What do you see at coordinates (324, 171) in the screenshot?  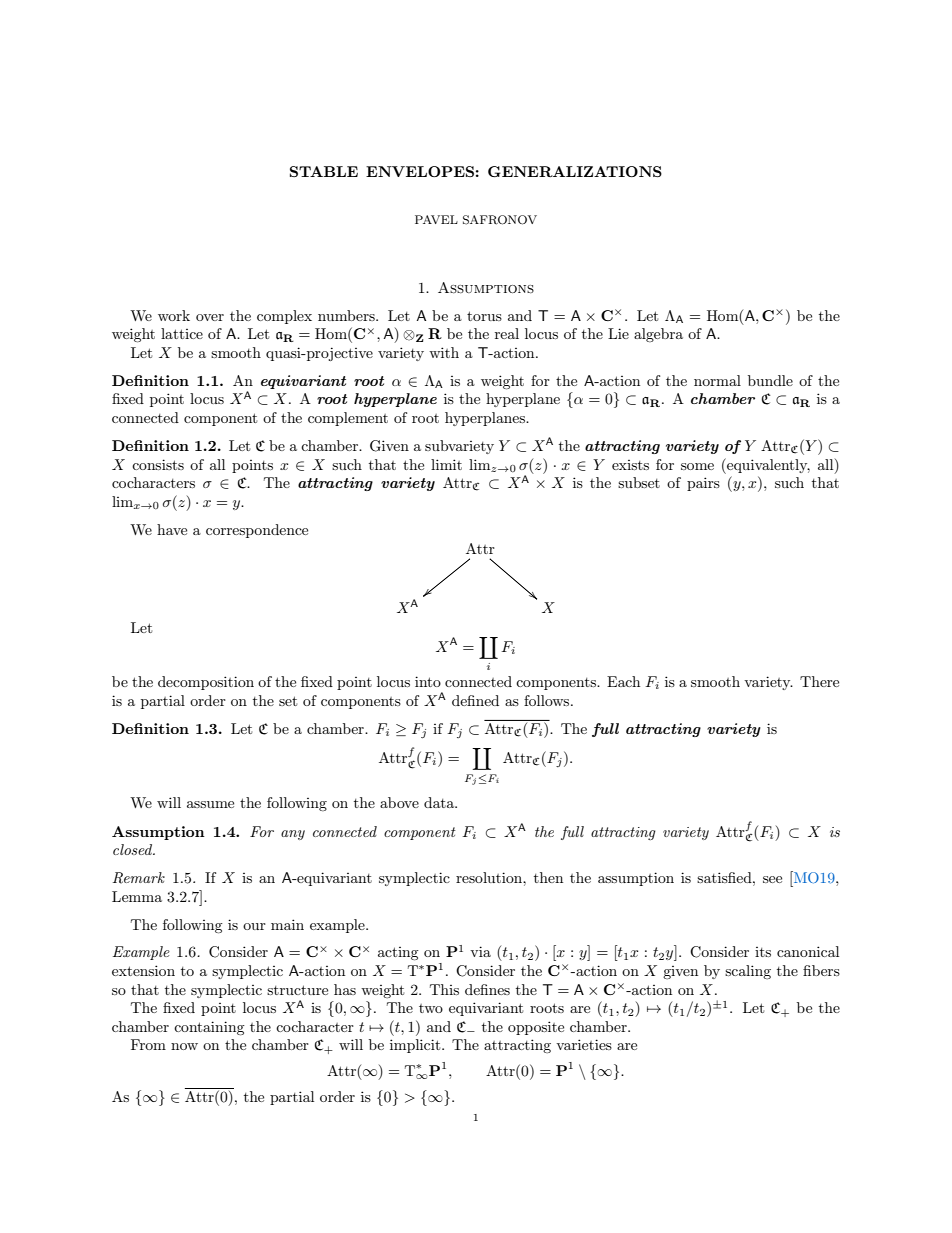 I see `STABLE` at bounding box center [324, 171].
